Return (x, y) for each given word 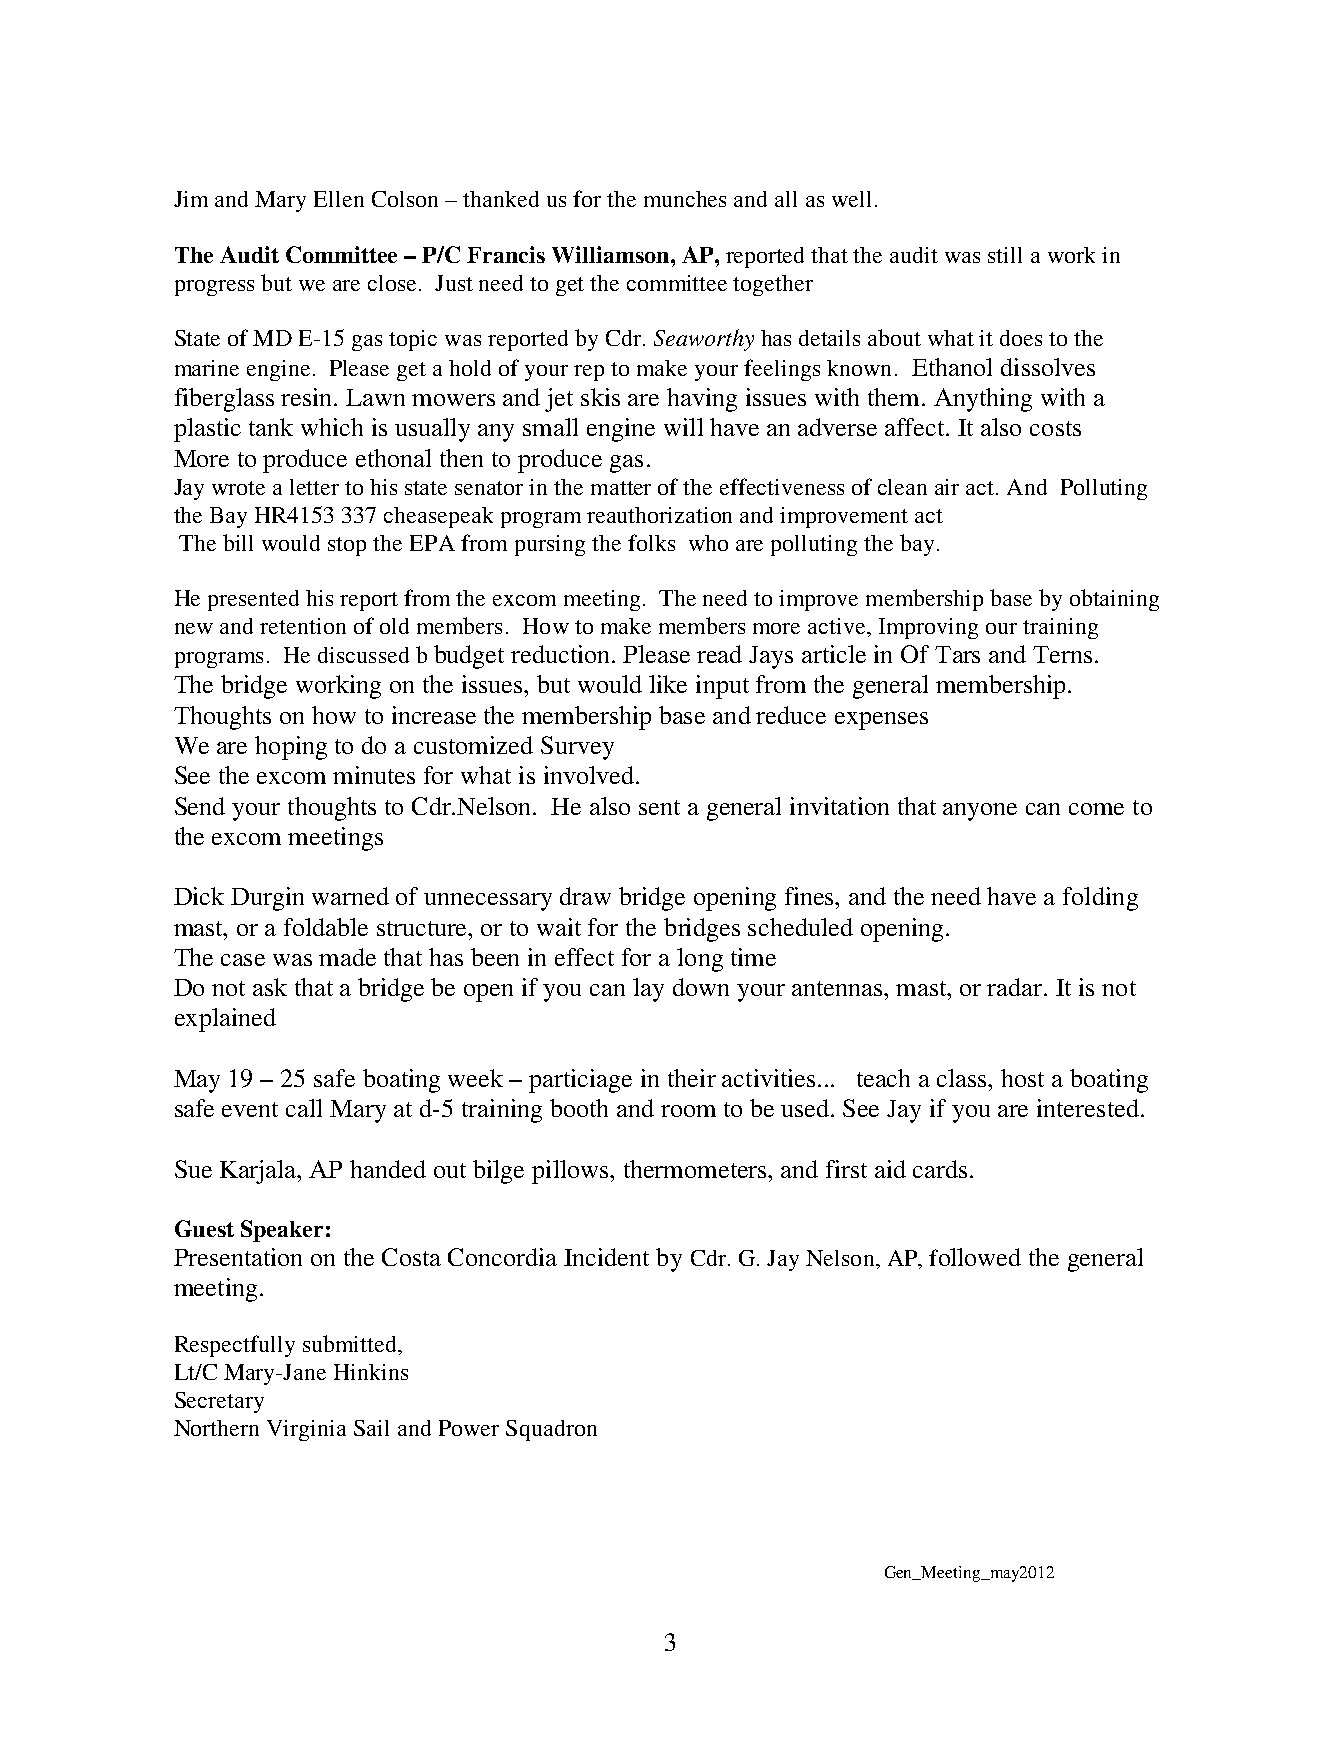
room (688, 1111)
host (1022, 1078)
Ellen (339, 199)
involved (590, 775)
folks (651, 542)
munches (685, 199)
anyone (980, 812)
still (1005, 255)
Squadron (551, 1430)
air (947, 487)
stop (347, 546)
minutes (374, 775)
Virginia (306, 1430)
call (304, 1108)
